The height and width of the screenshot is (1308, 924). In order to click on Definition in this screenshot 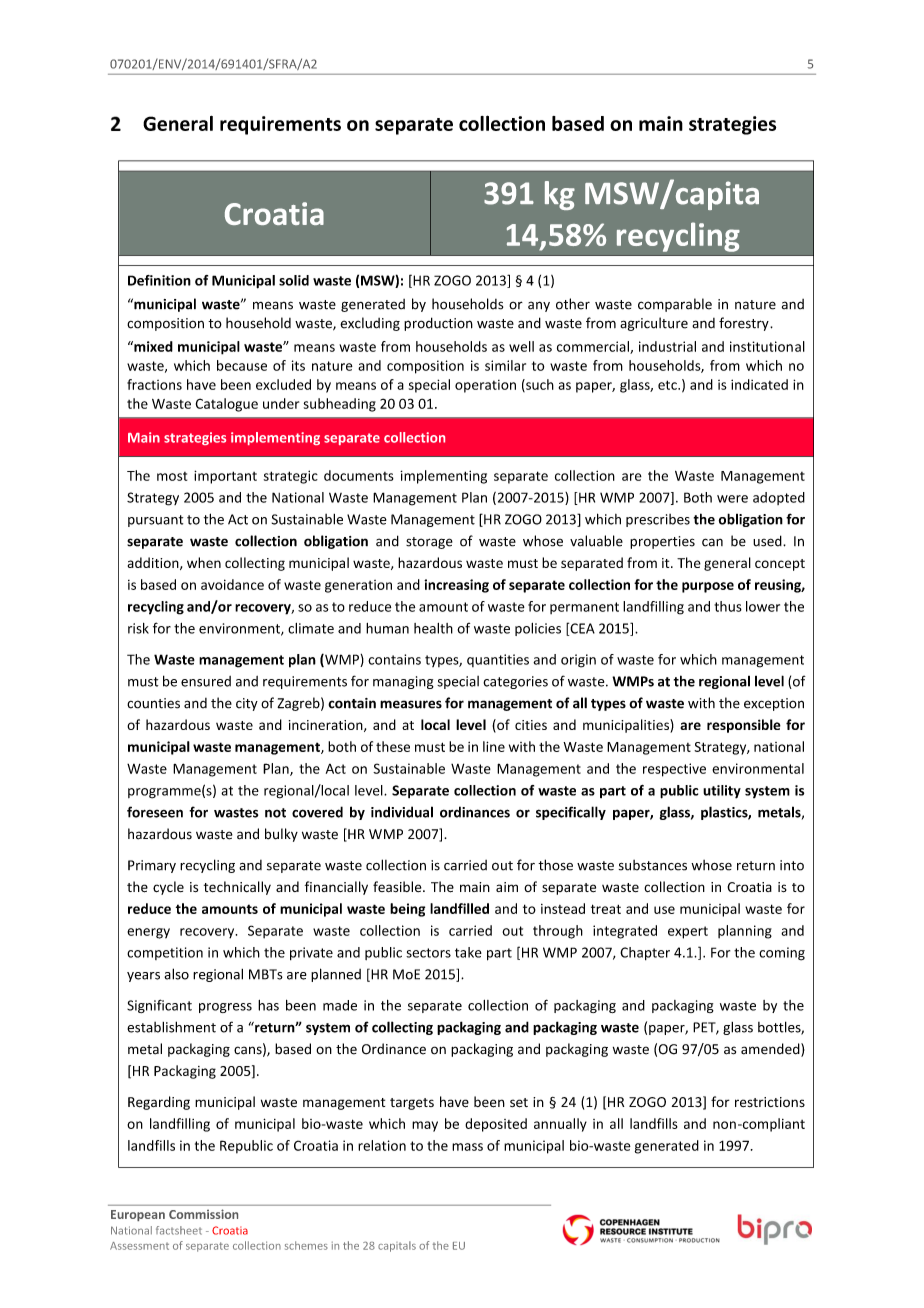, I will do `click(159, 280)`.
